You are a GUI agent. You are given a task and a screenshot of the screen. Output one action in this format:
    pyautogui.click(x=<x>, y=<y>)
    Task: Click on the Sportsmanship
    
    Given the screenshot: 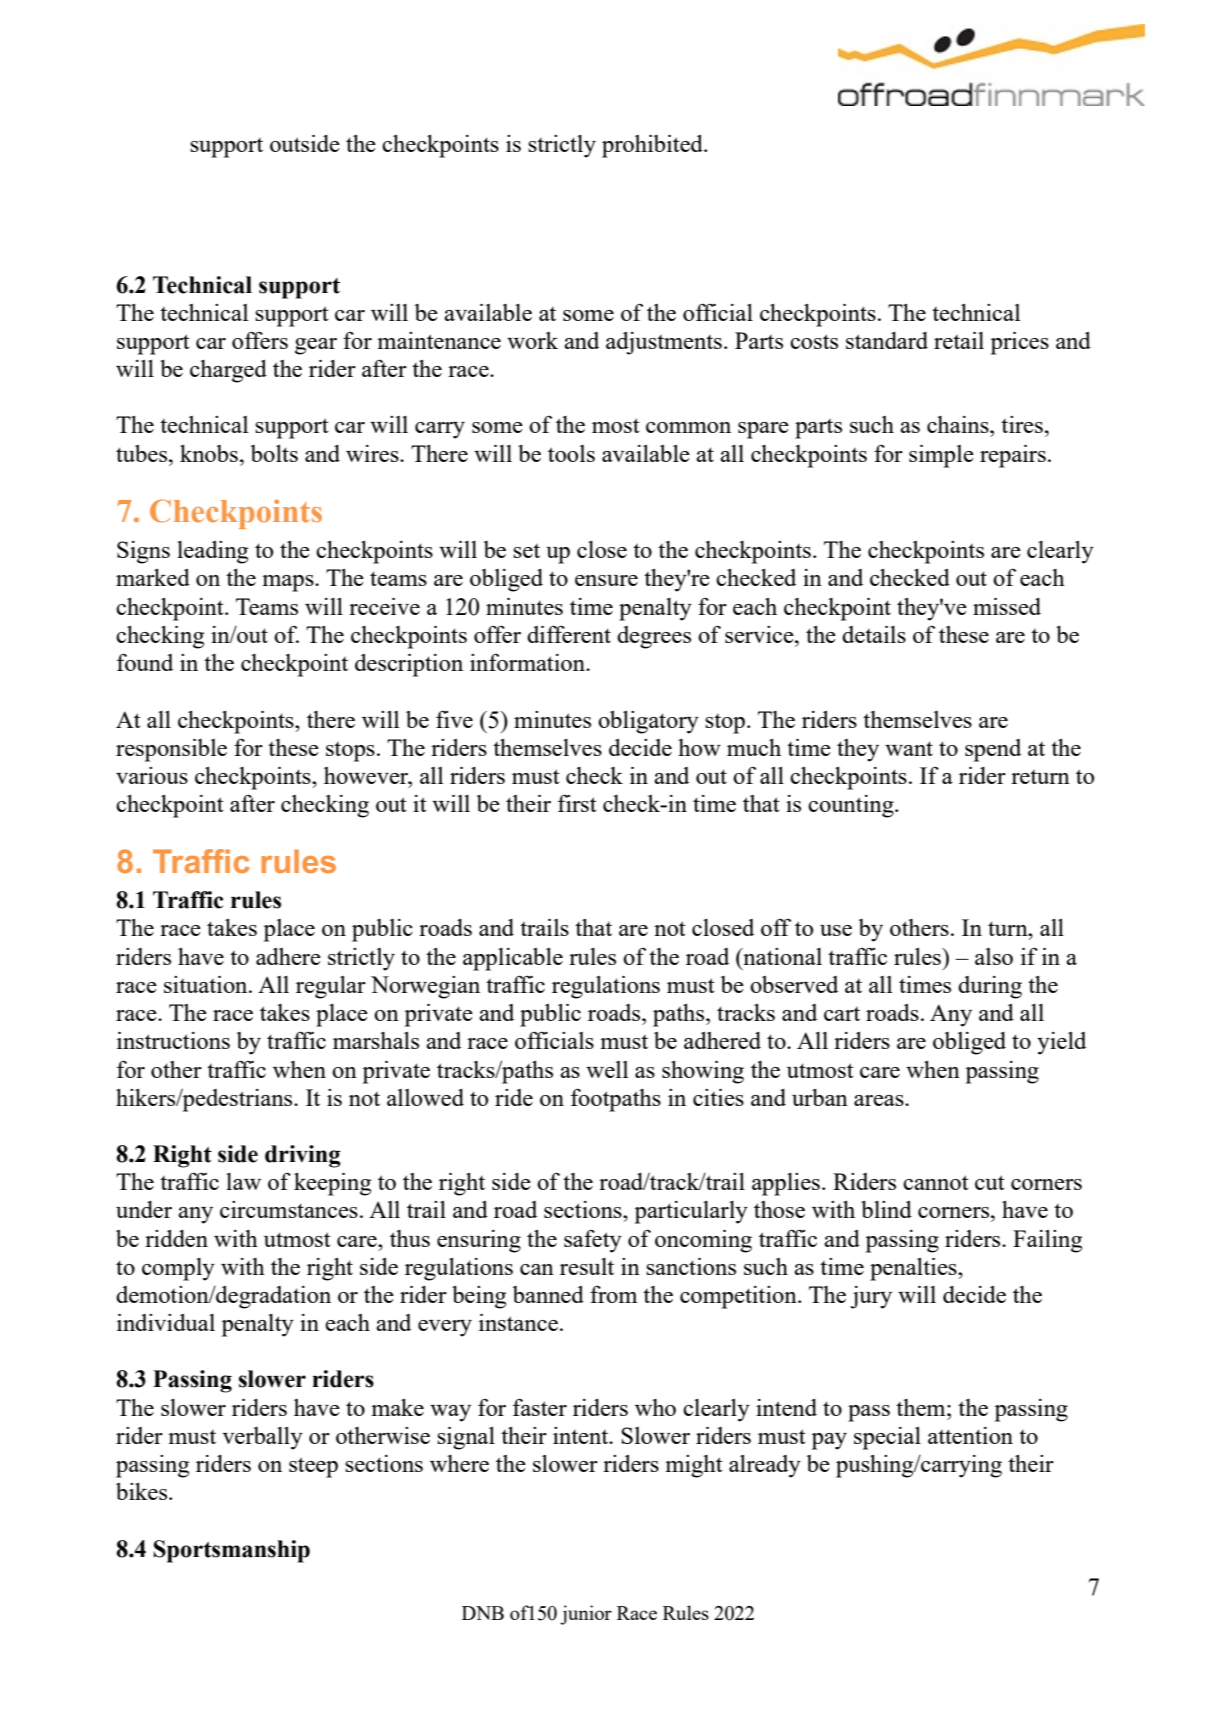 What is the action you would take?
    pyautogui.click(x=231, y=1551)
